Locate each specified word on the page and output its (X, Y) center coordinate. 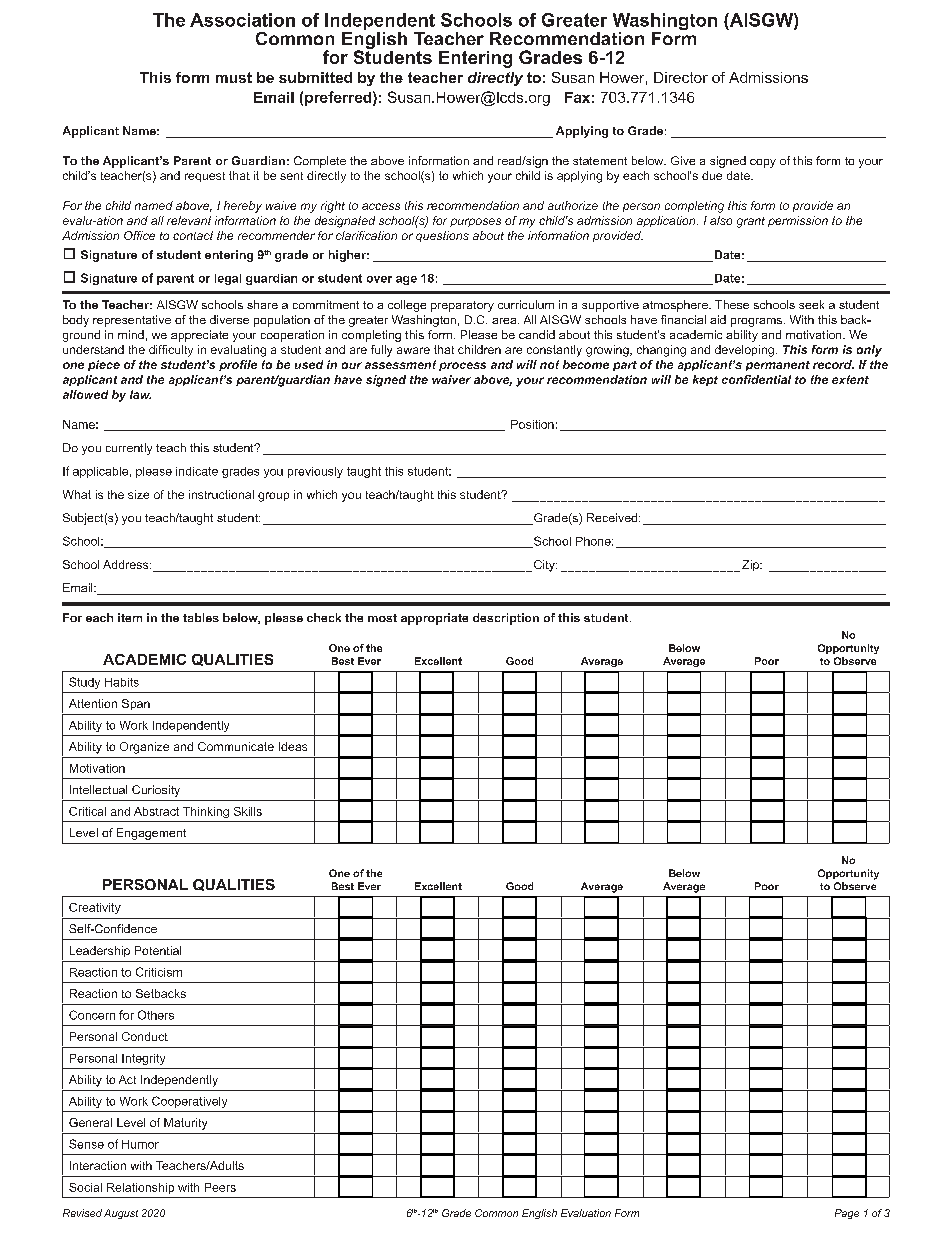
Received (613, 517)
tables (201, 617)
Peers (220, 1187)
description (506, 619)
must (234, 77)
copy (763, 163)
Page (847, 1214)
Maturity (185, 1124)
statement (600, 161)
